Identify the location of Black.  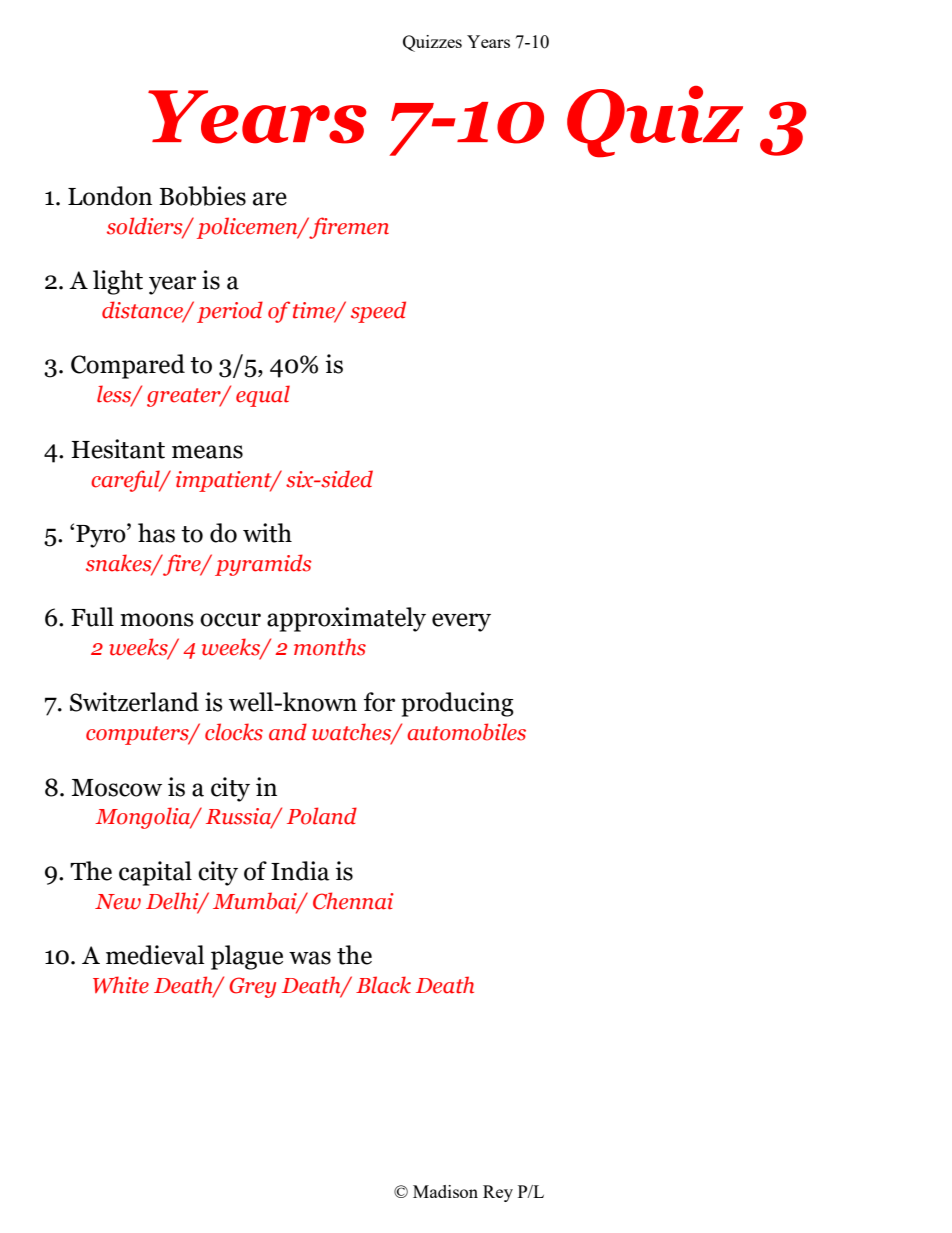
(383, 985).
